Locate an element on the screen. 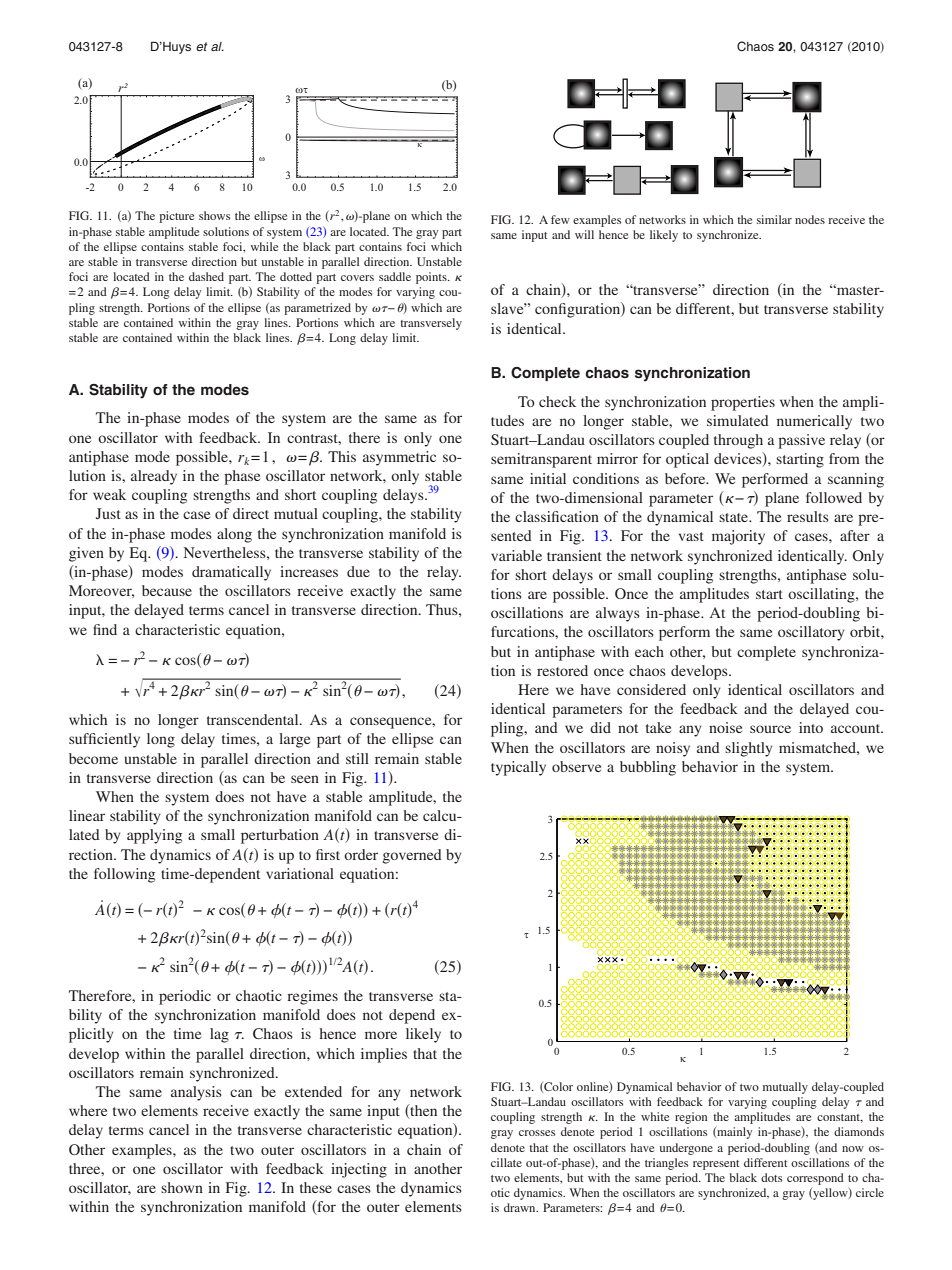  applying is located at coordinates (154, 836).
